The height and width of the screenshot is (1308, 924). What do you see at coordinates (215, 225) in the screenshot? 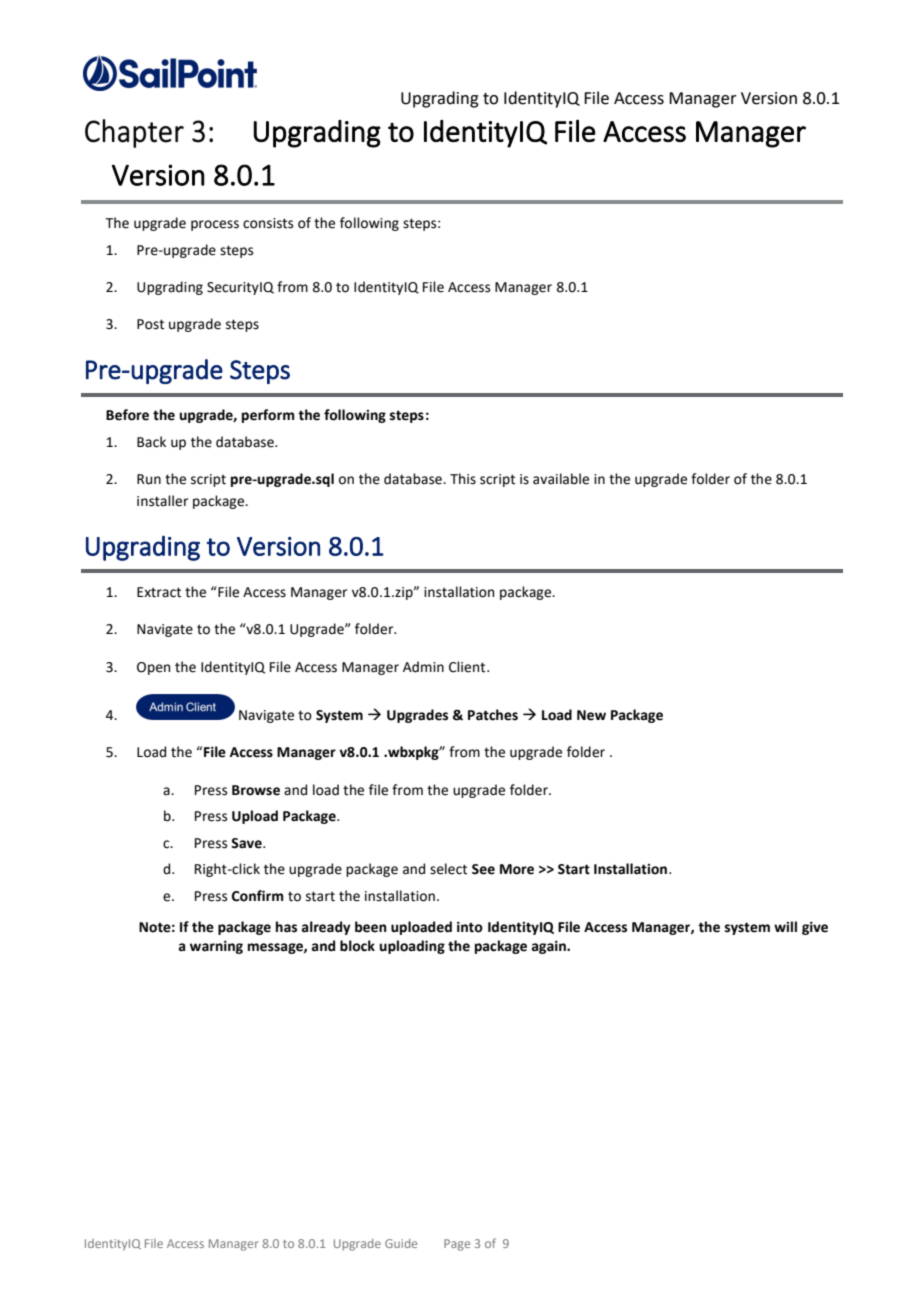
I see `process` at bounding box center [215, 225].
